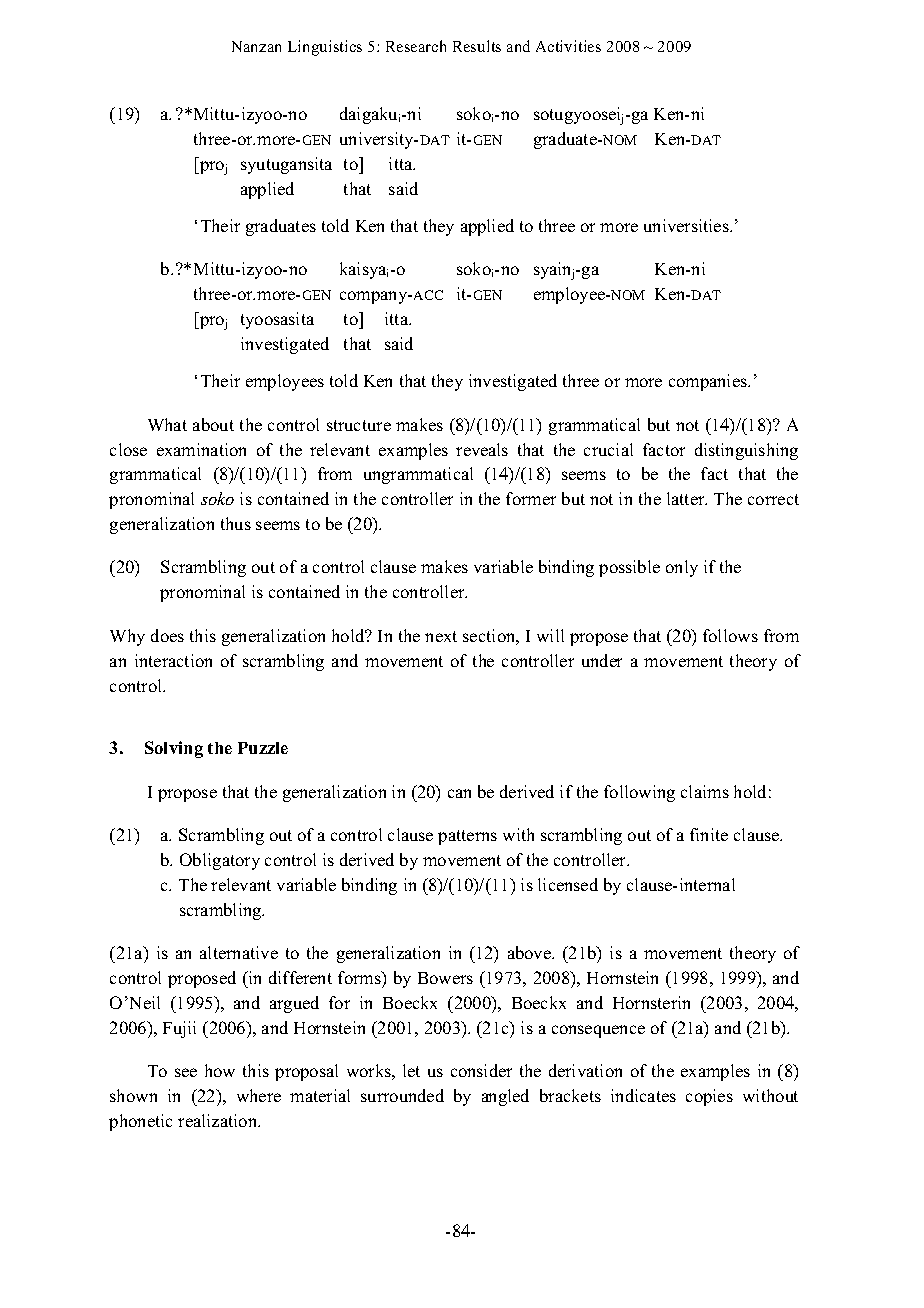 The height and width of the page is (1308, 924). I want to click on does, so click(167, 635).
